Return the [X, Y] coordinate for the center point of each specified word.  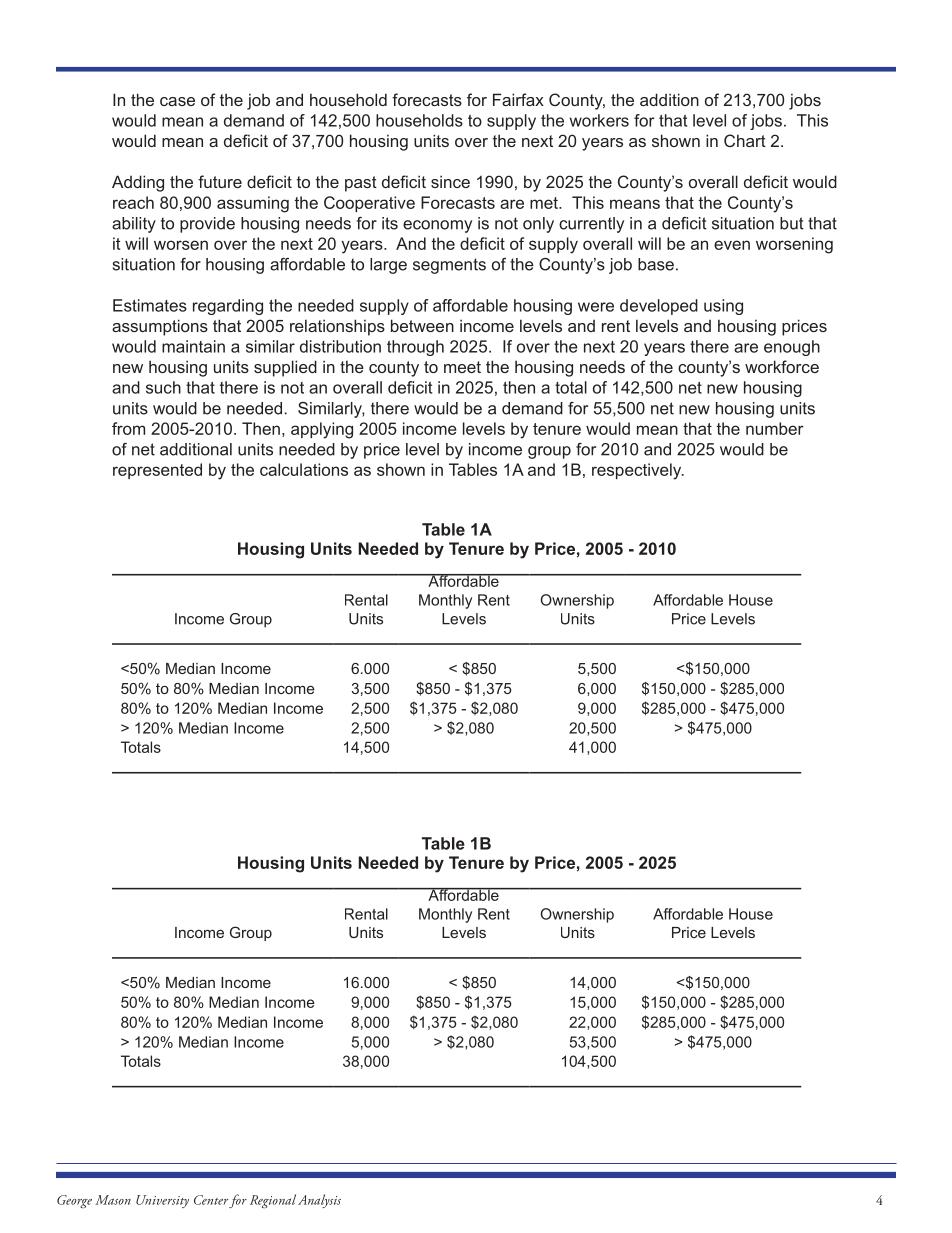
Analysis [319, 1201]
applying [322, 430]
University [162, 1201]
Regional [273, 1201]
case [177, 101]
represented [157, 471]
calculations [304, 469]
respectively [638, 471]
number [775, 428]
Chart [745, 140]
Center [211, 1200]
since [450, 181]
